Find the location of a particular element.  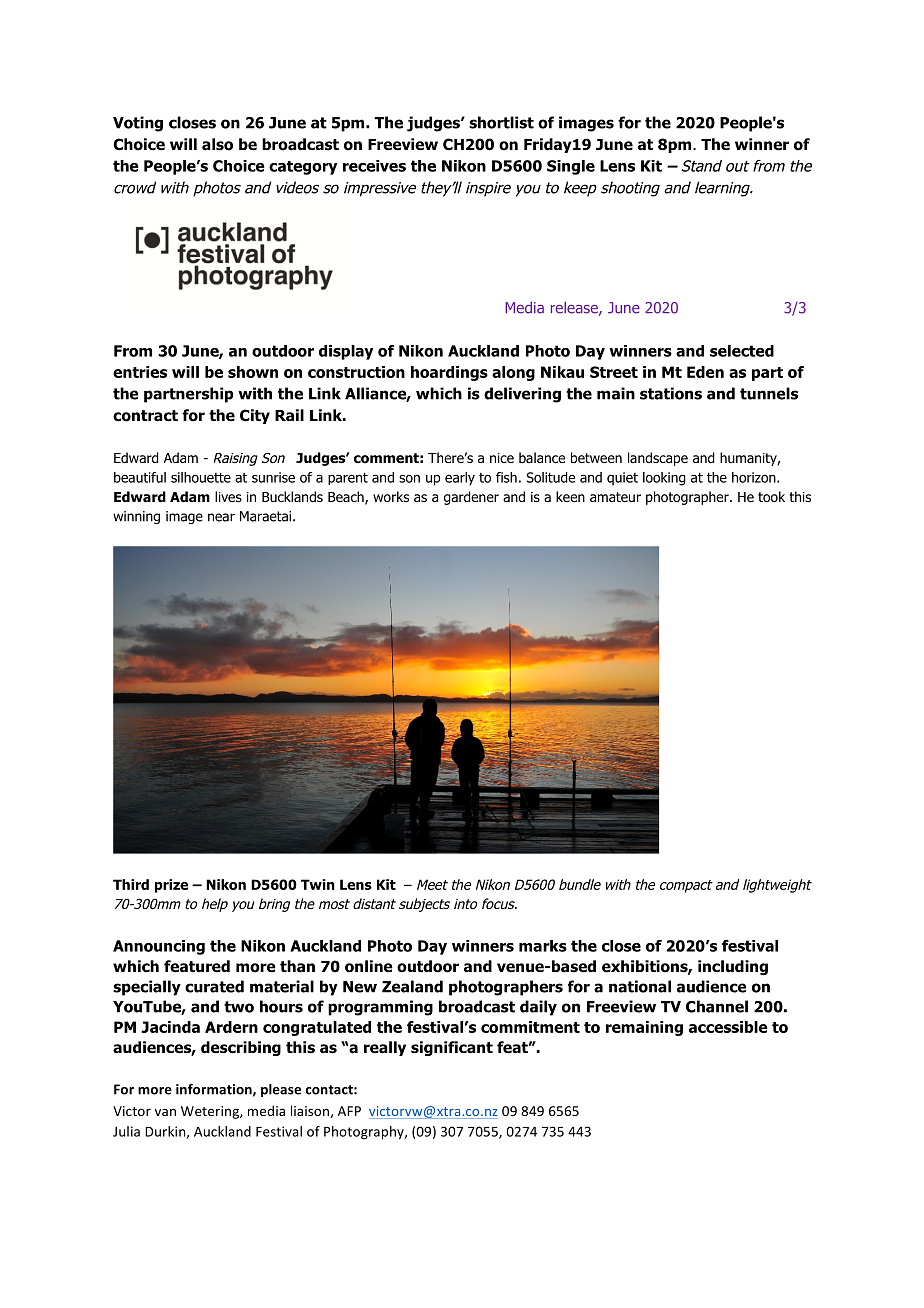

shortlist is located at coordinates (501, 122).
